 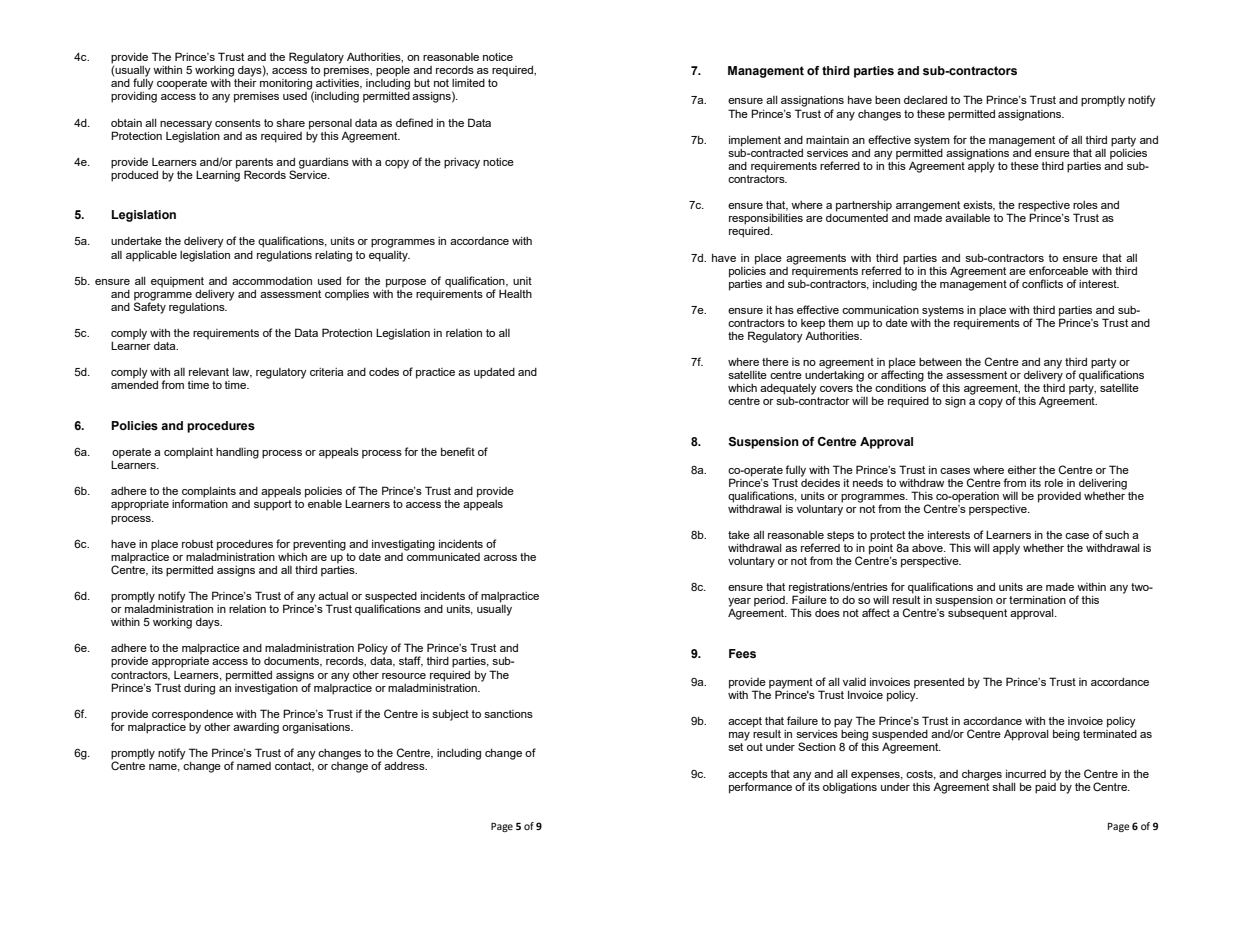 What do you see at coordinates (256, 728) in the screenshot?
I see `awarding` at bounding box center [256, 728].
